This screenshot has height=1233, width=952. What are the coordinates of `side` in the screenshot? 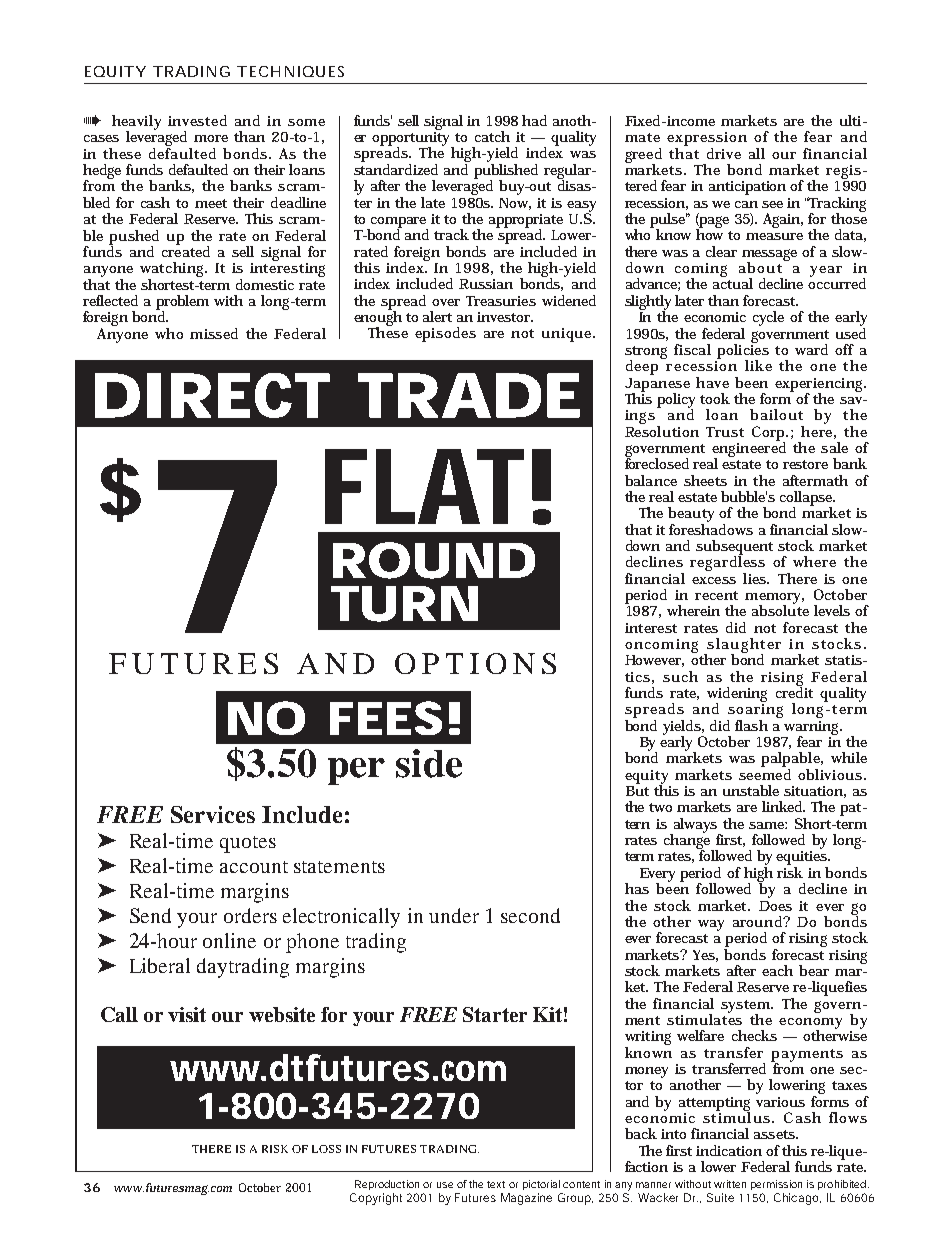 It's located at (429, 763).
